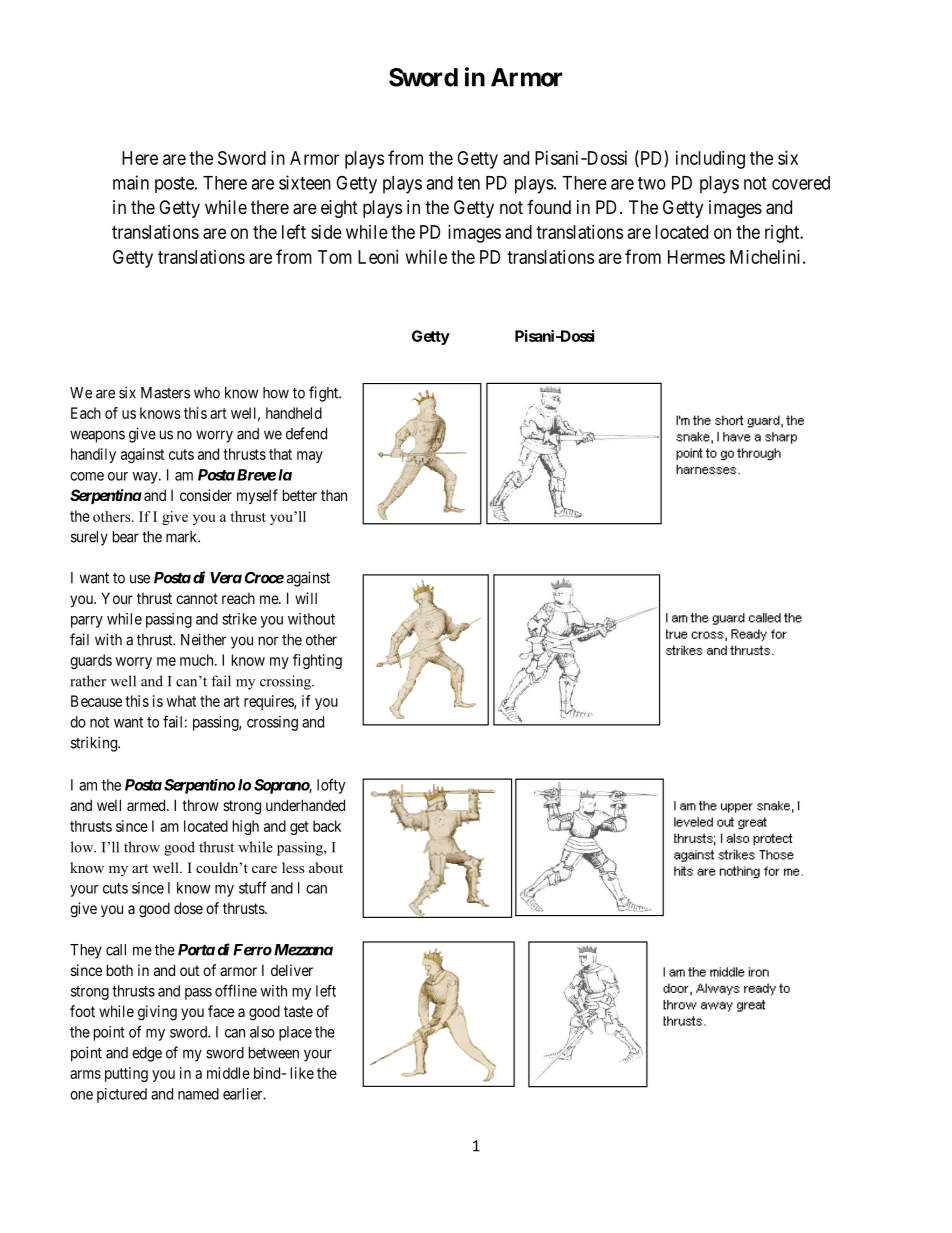  What do you see at coordinates (131, 182) in the page?
I see `main` at bounding box center [131, 182].
